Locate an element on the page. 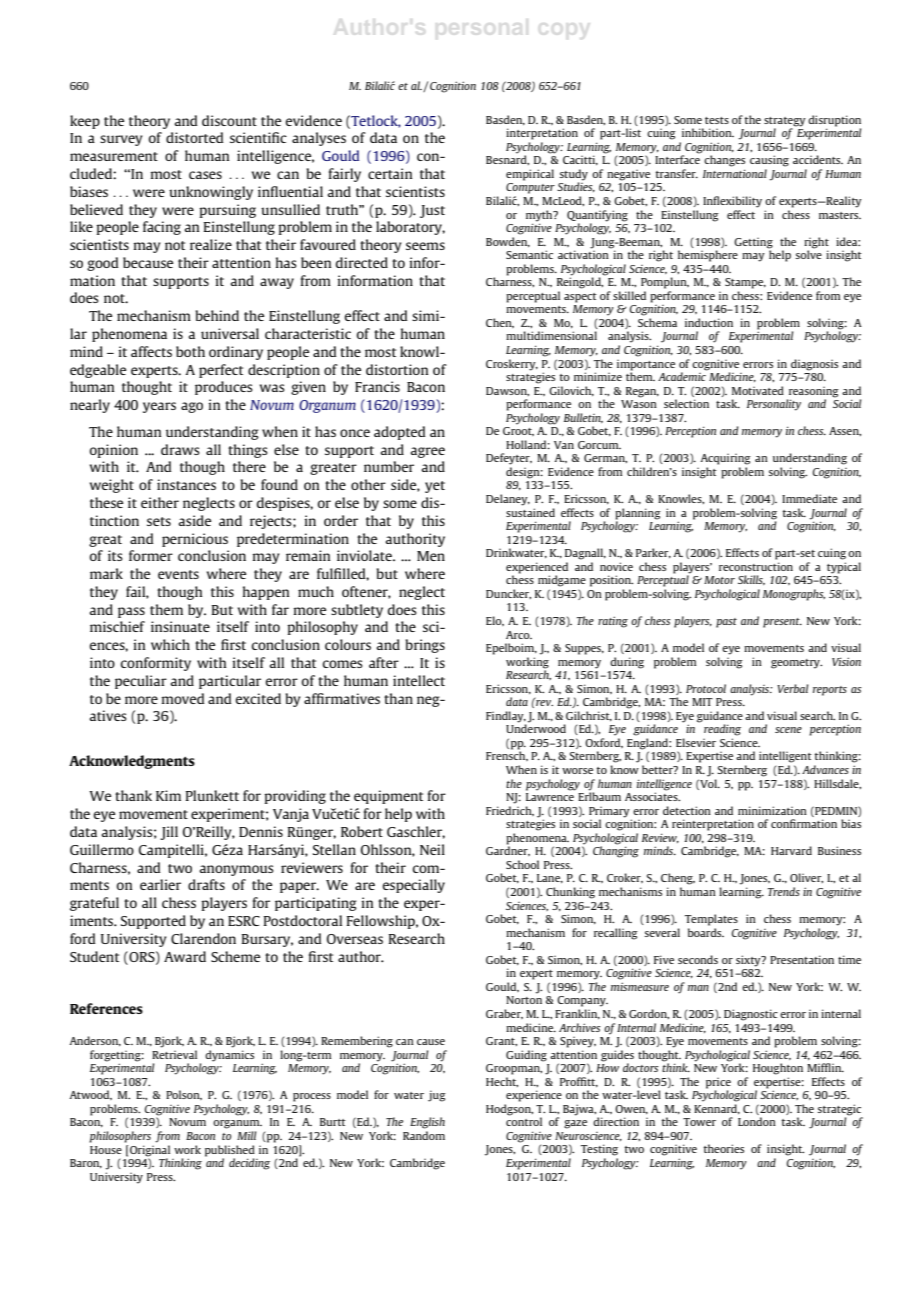 This page has width=924, height=1308. sustained is located at coordinates (530, 512).
